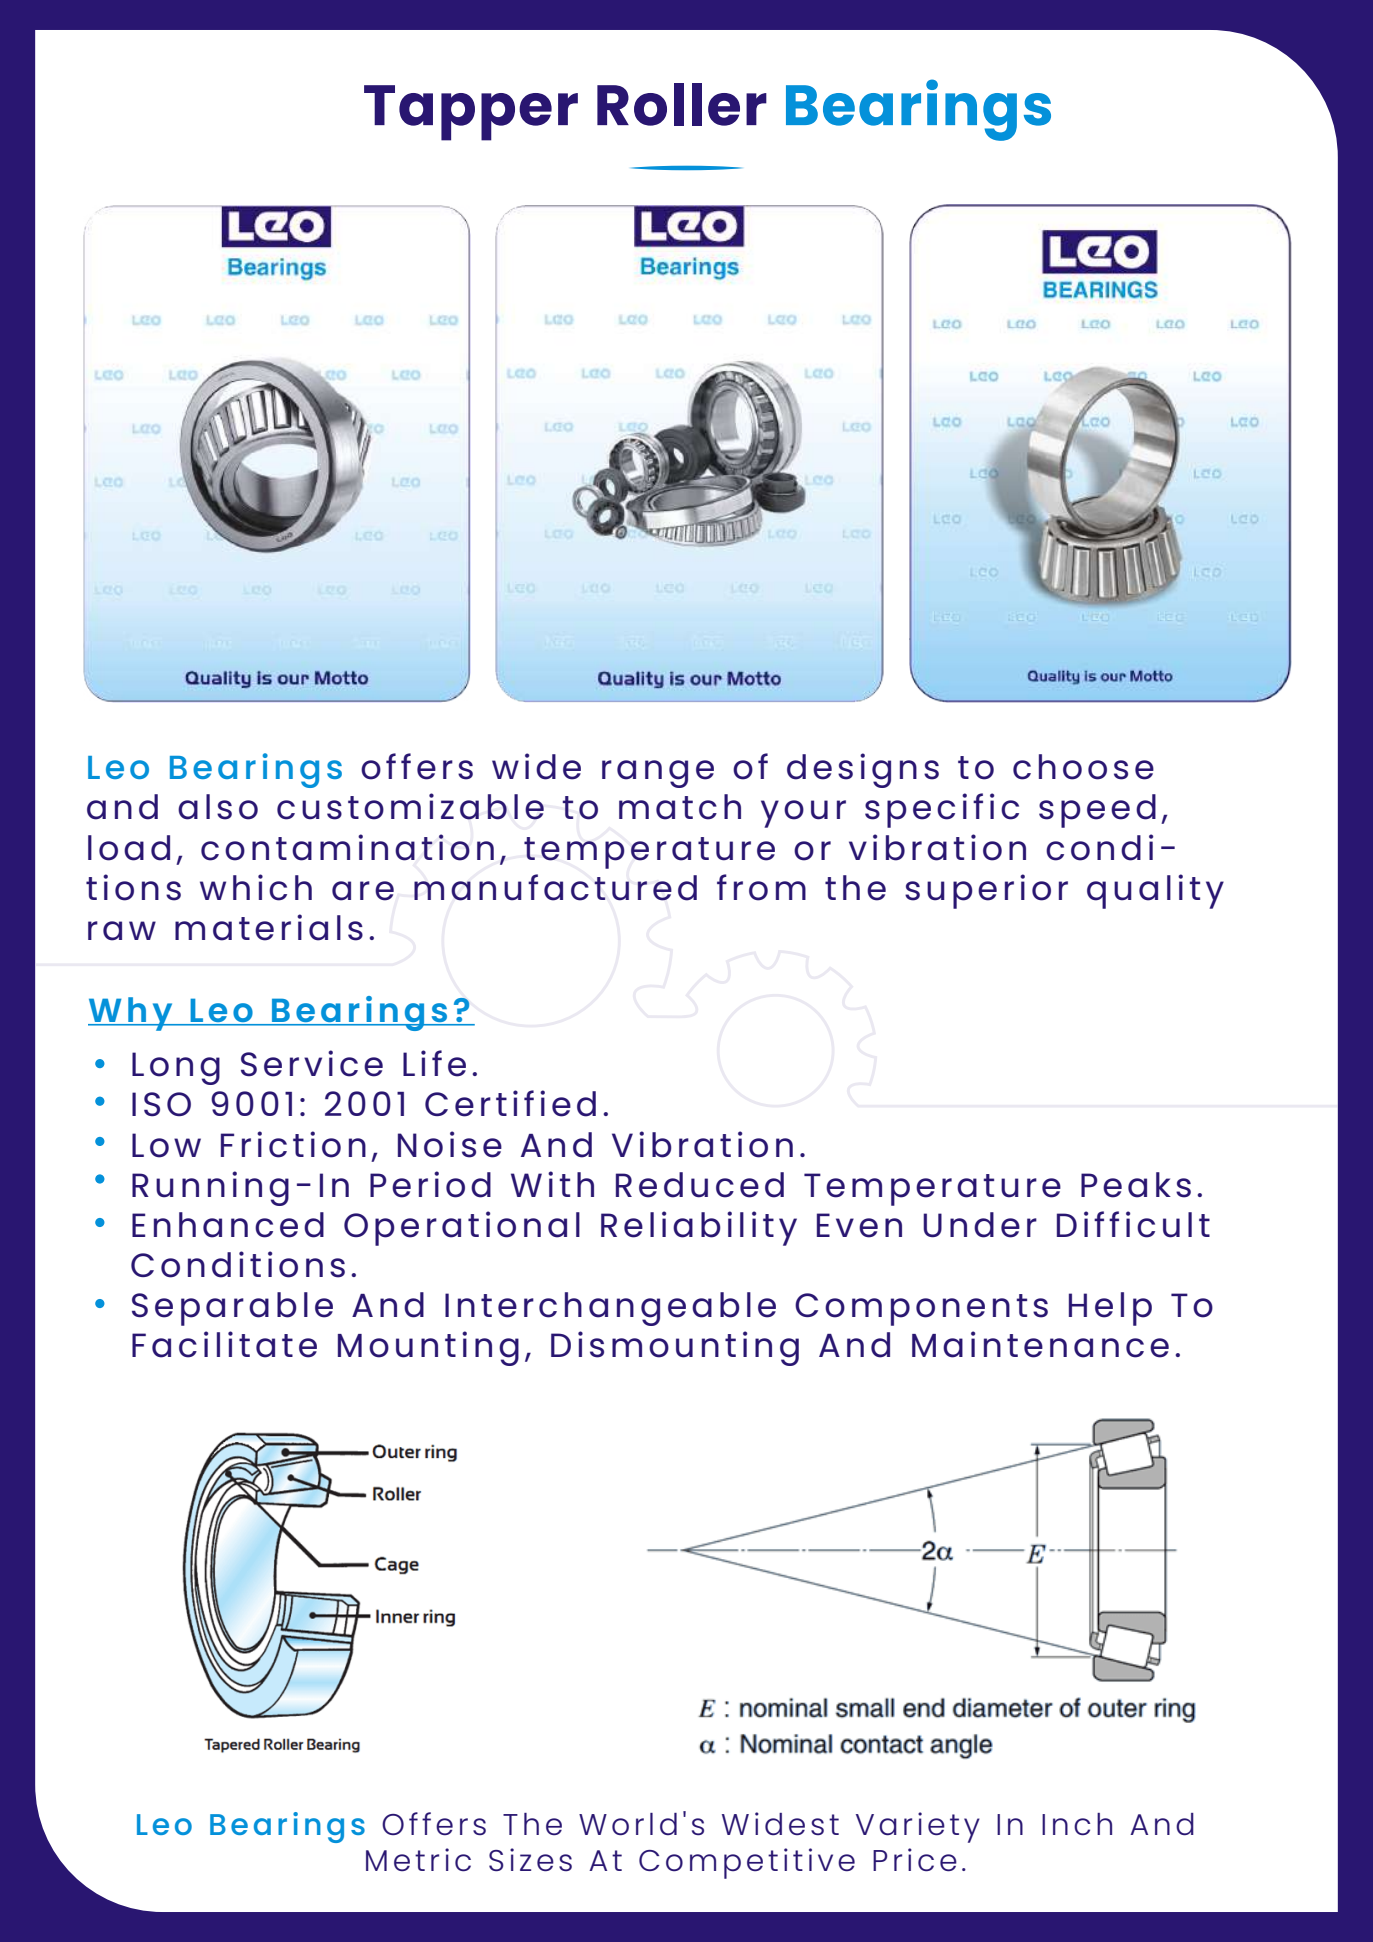 The height and width of the document is (1942, 1373). Describe the element at coordinates (471, 113) in the document. I see `Tapper` at that location.
